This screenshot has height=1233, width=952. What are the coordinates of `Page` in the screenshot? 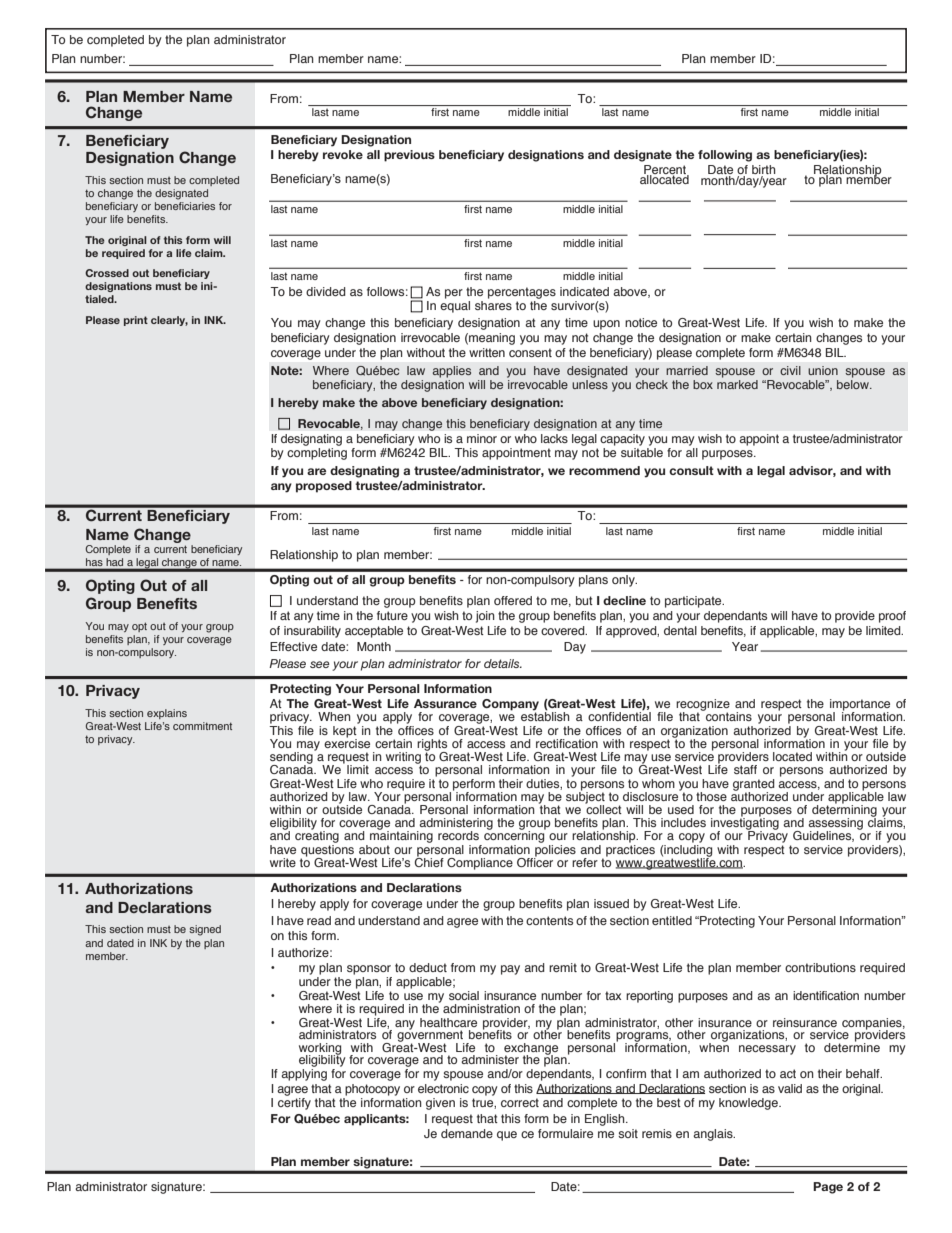 It's located at (828, 1188).
